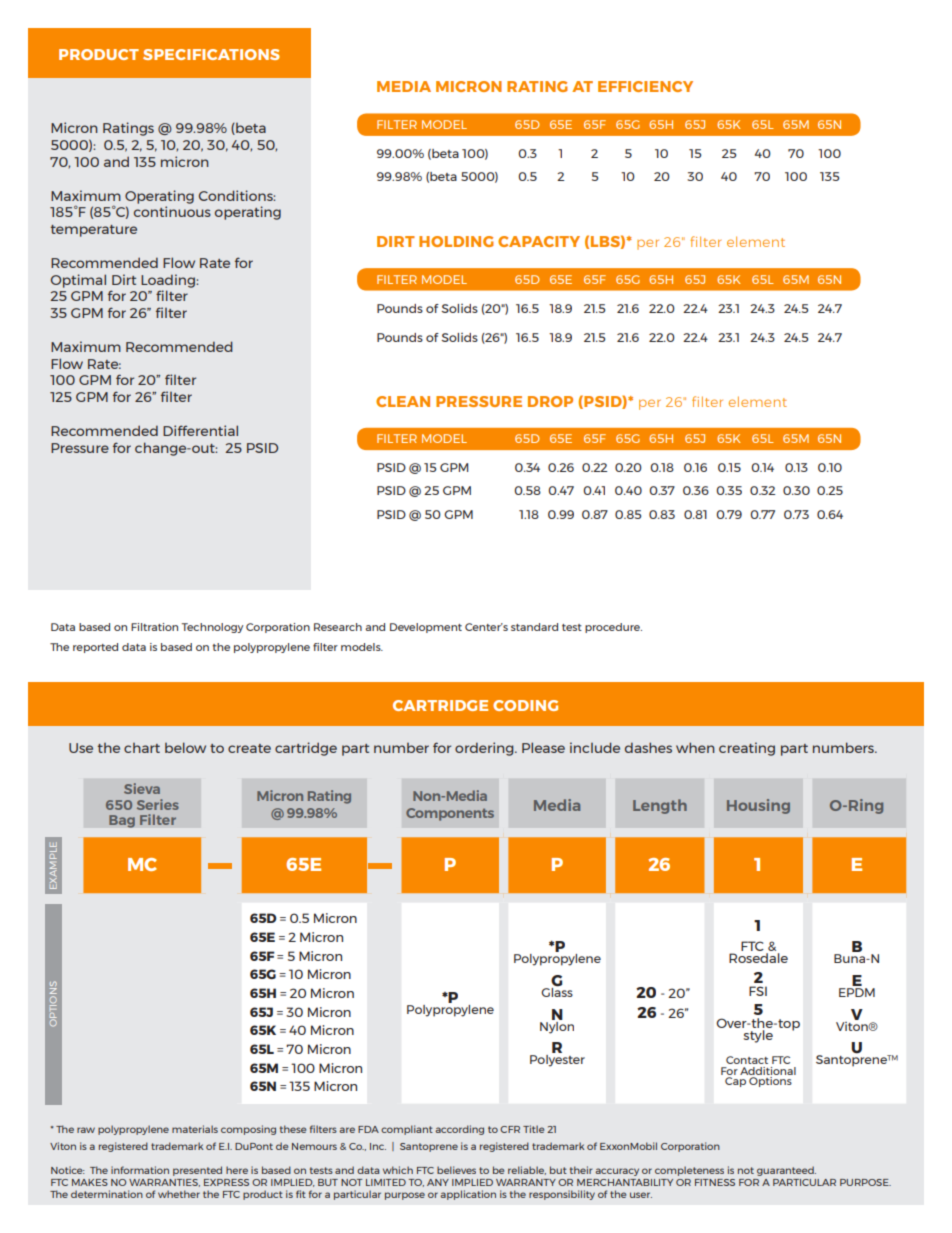 This screenshot has height=1233, width=952. What do you see at coordinates (758, 958) in the screenshot?
I see `Rosedale` at bounding box center [758, 958].
